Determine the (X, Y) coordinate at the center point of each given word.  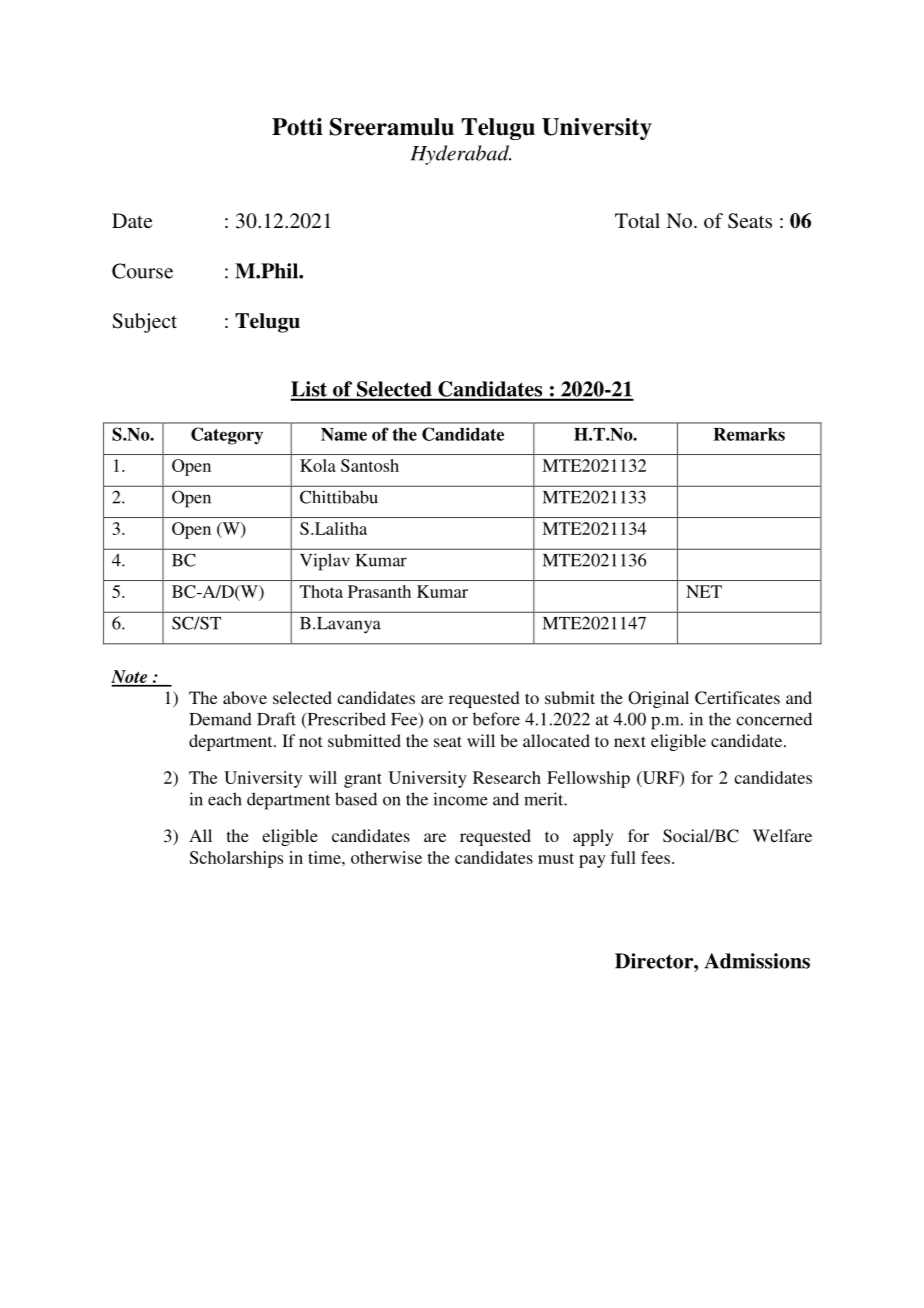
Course (142, 271)
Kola (318, 465)
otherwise (386, 857)
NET (704, 591)
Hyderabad (461, 155)
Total (637, 220)
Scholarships (236, 859)
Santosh (370, 465)
